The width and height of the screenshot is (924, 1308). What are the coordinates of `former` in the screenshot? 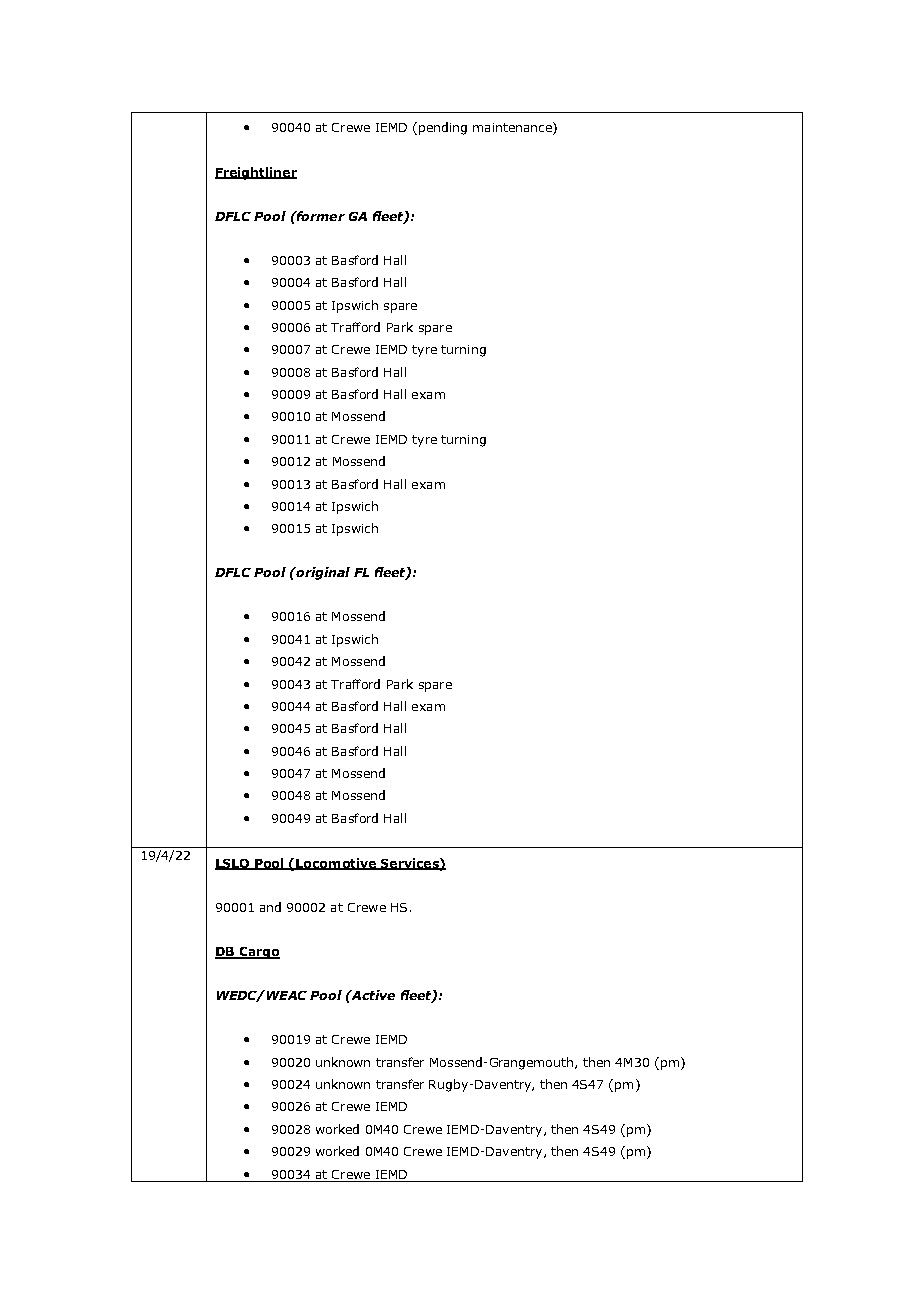 It's located at (319, 216).
